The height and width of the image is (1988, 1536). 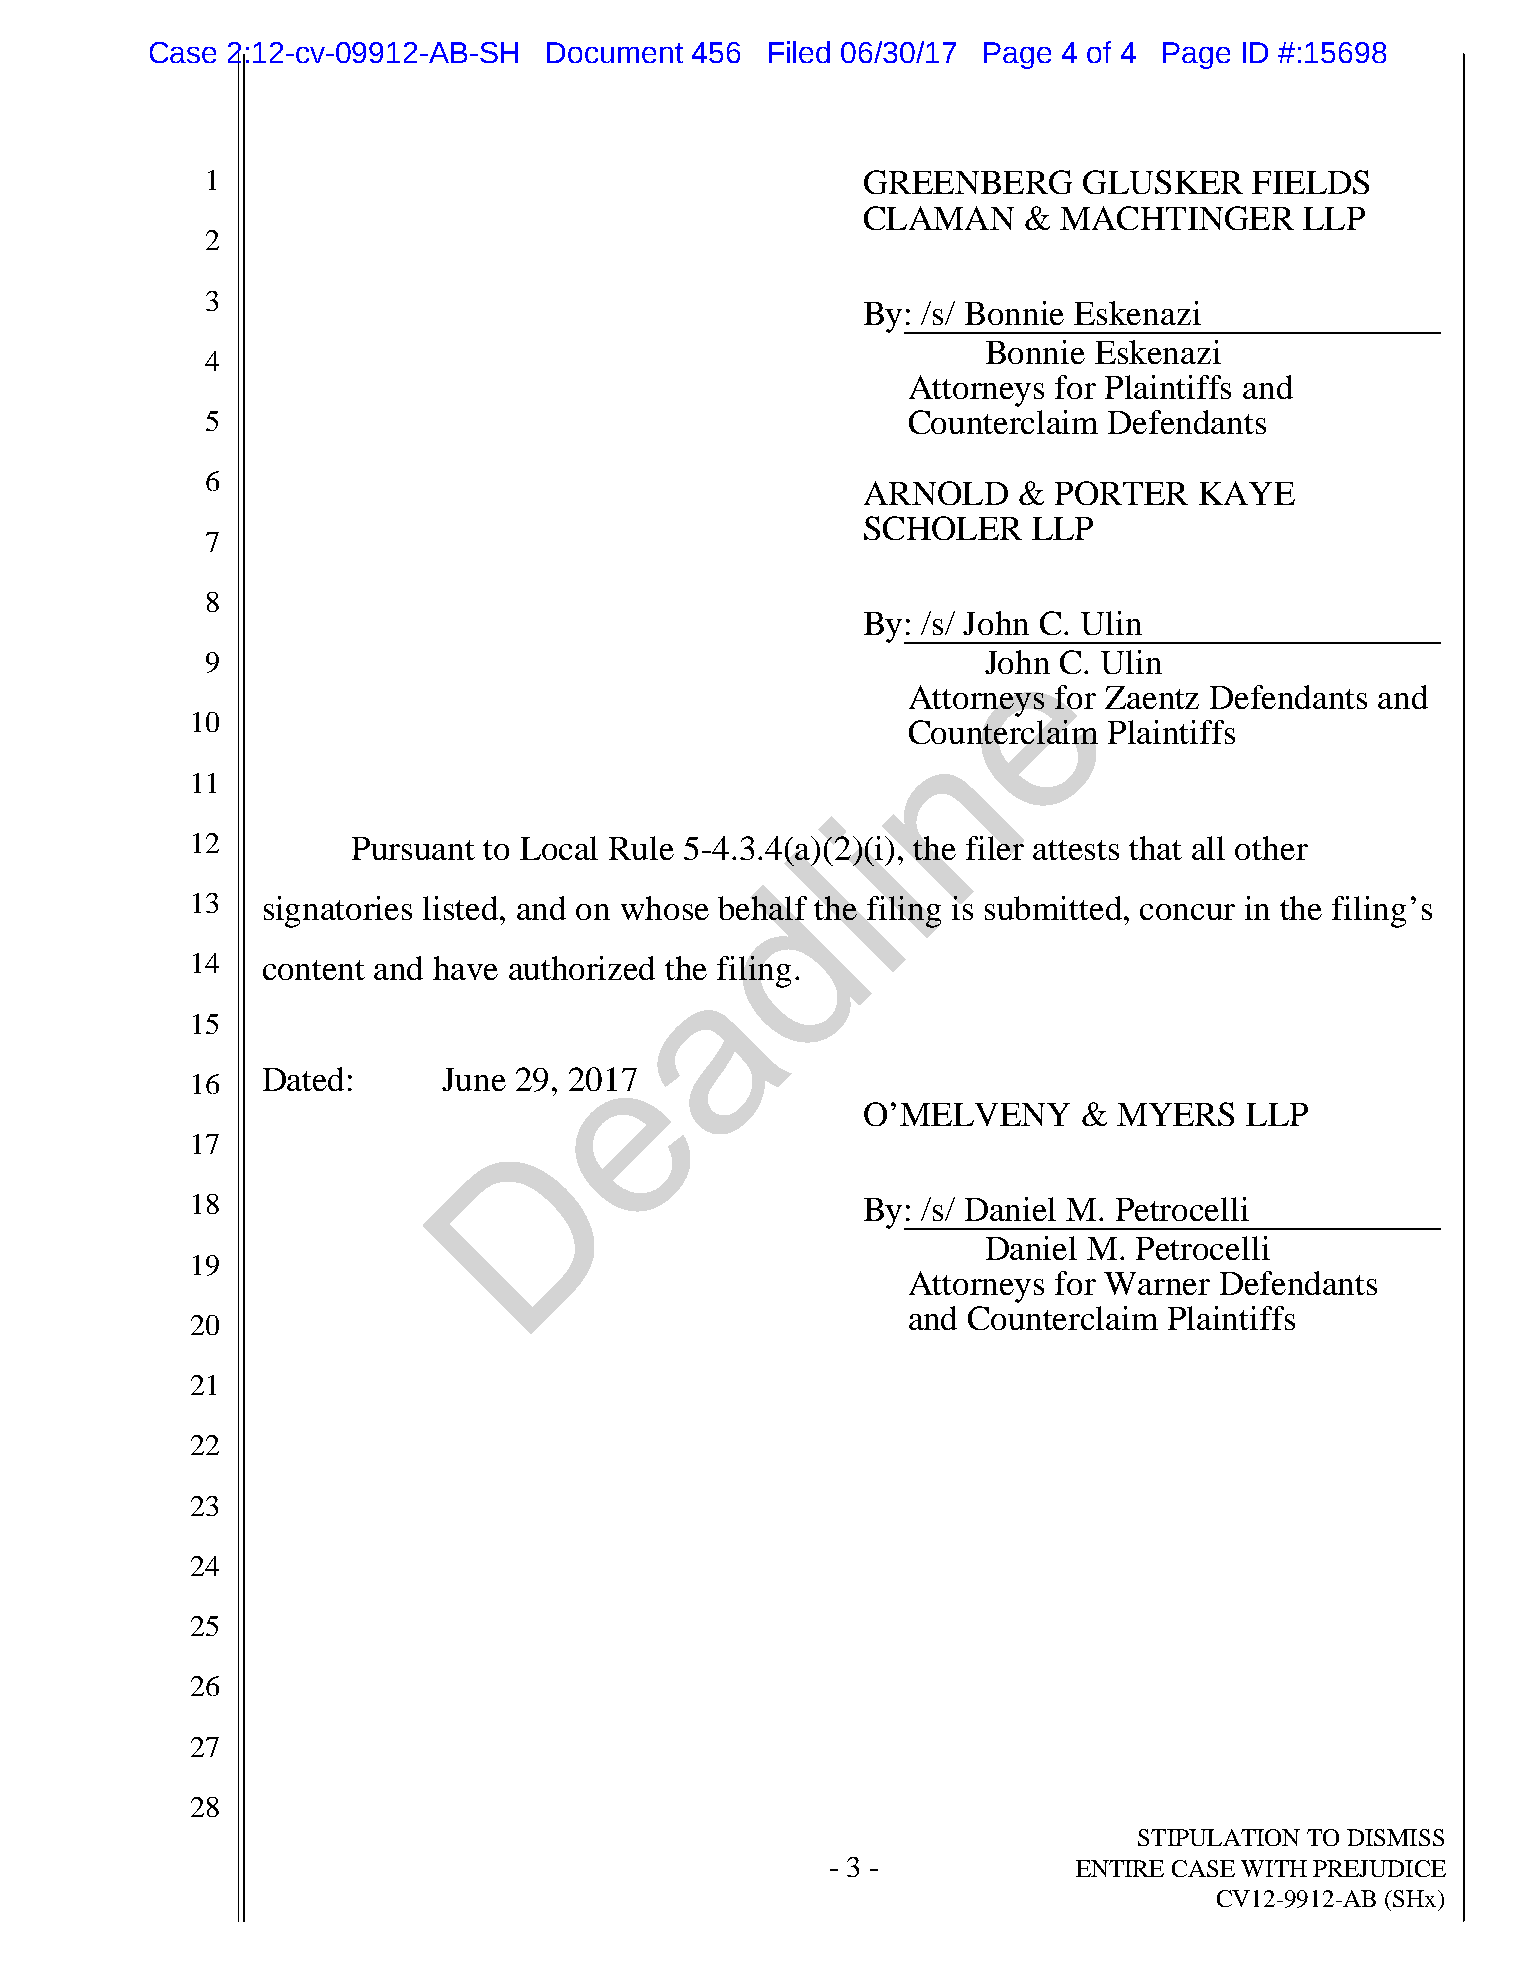 What do you see at coordinates (1120, 1868) in the image?
I see `ENTIRE` at bounding box center [1120, 1868].
